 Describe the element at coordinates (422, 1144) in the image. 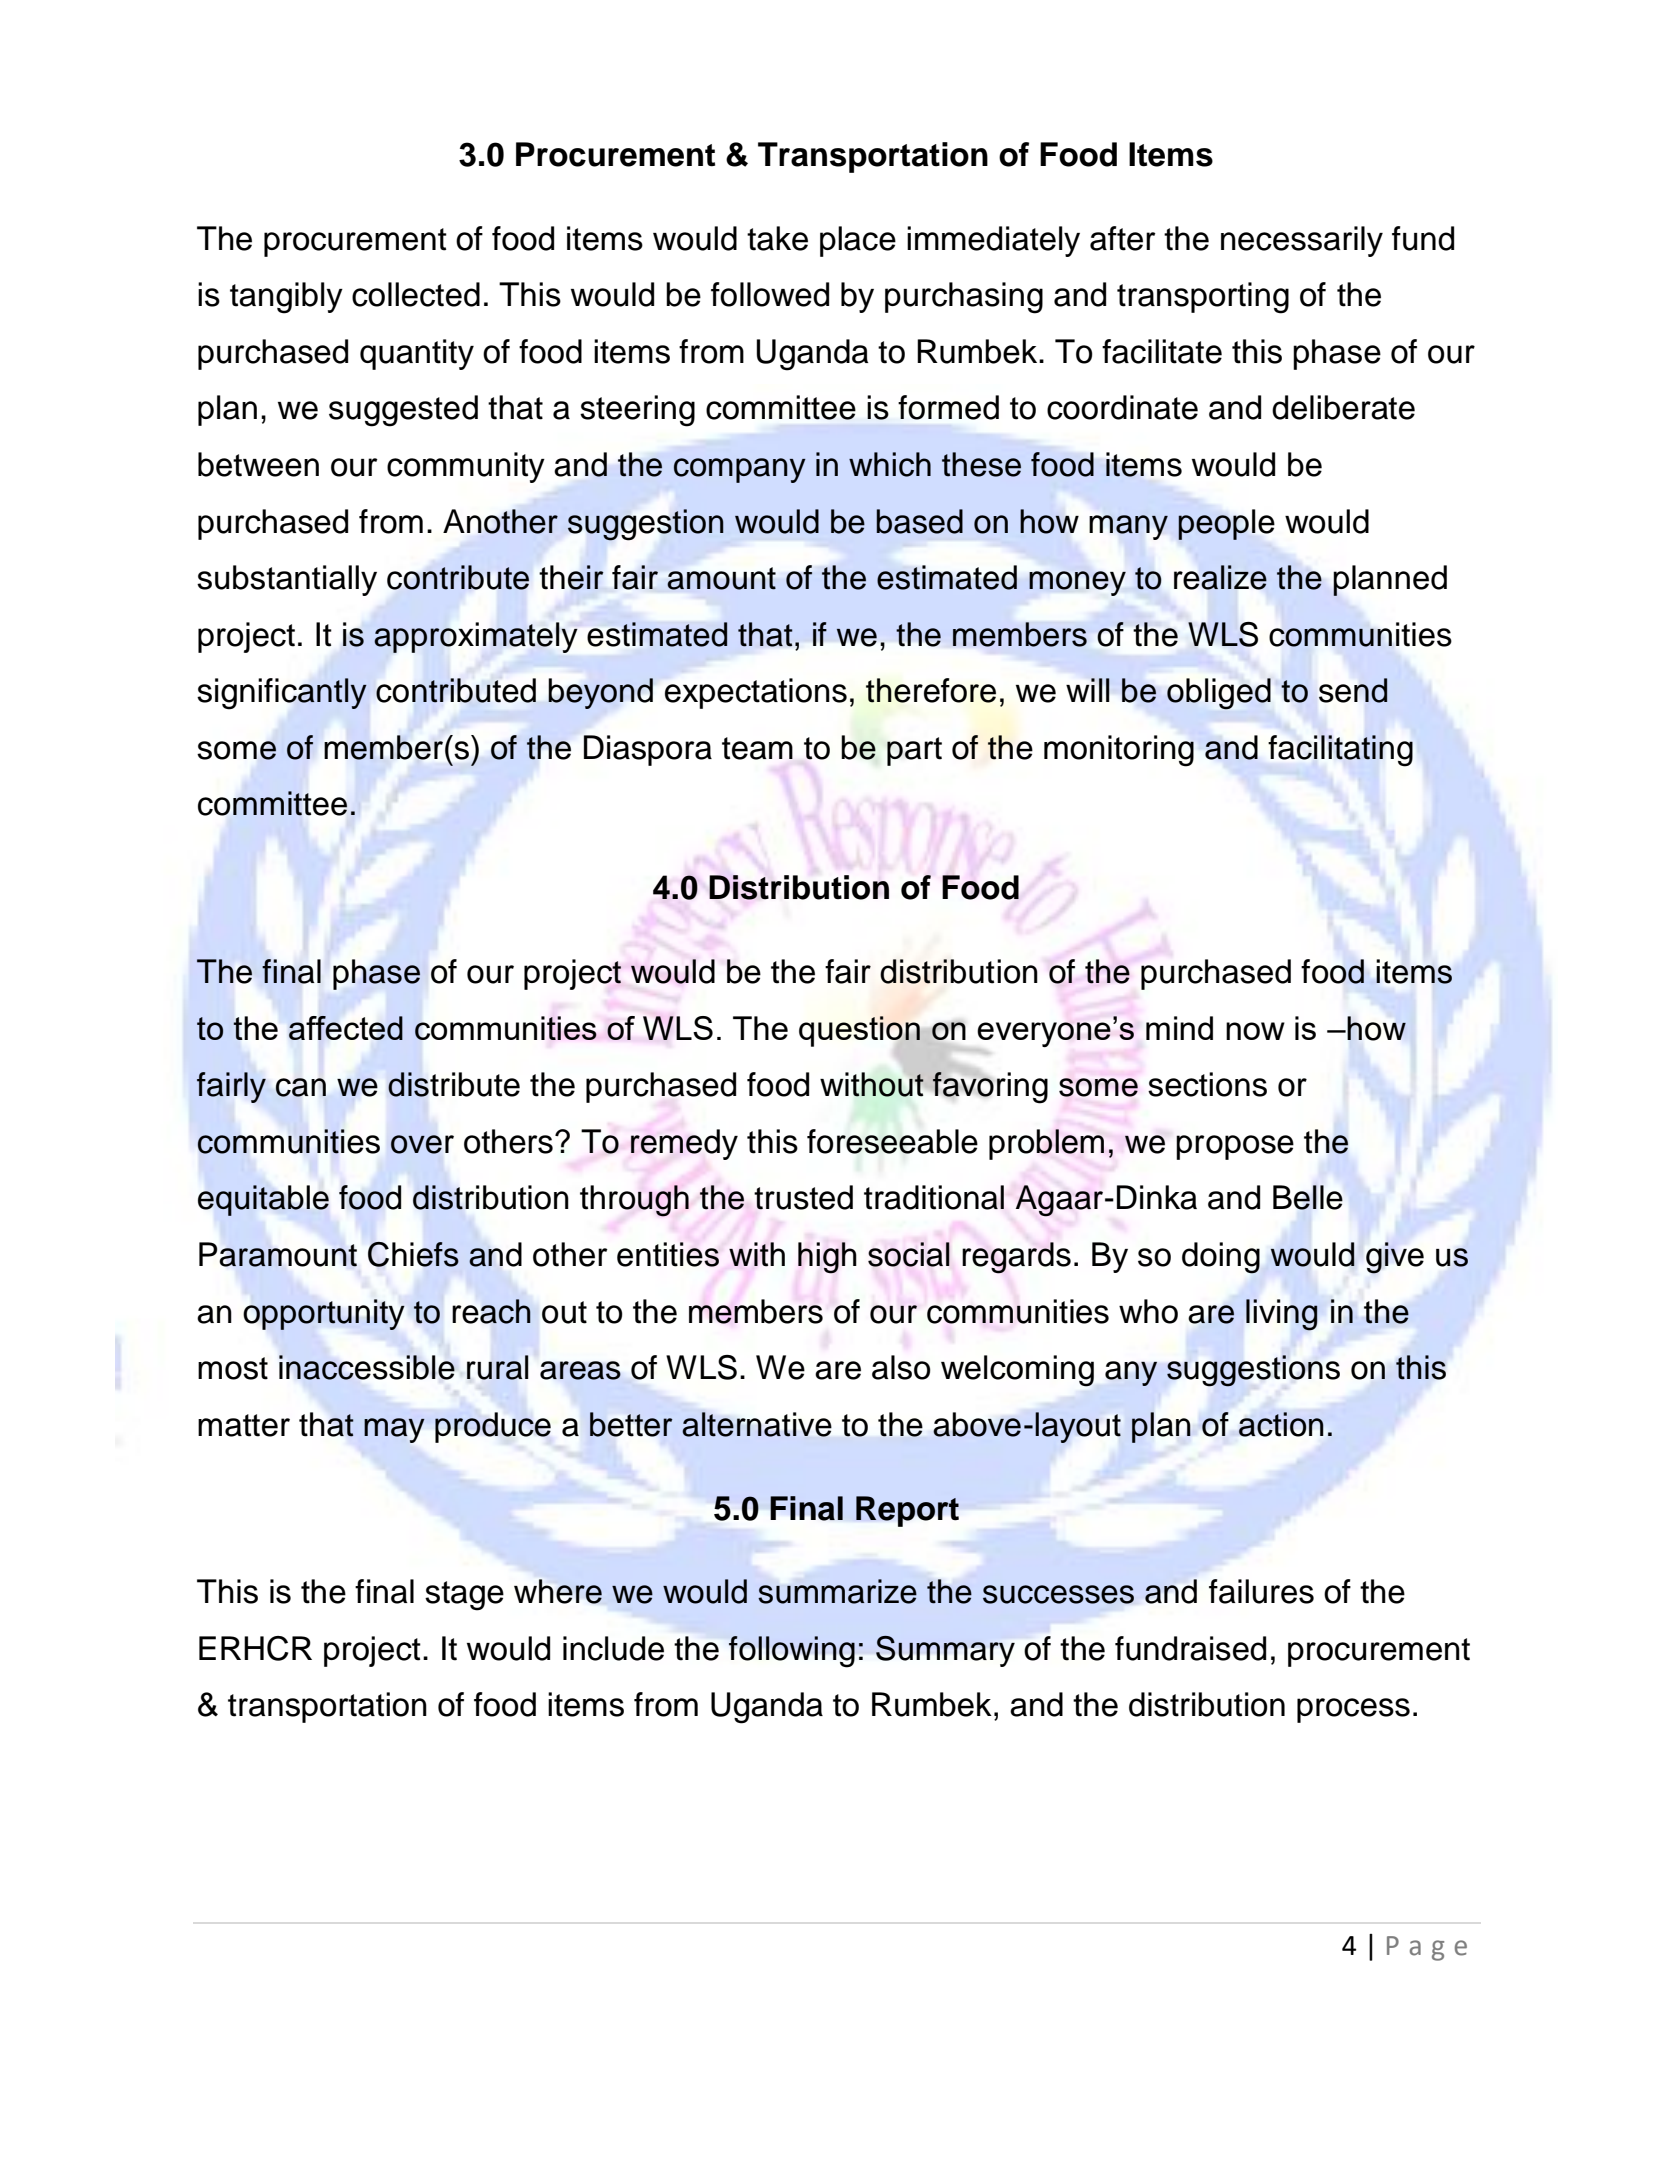

I see `over` at that location.
